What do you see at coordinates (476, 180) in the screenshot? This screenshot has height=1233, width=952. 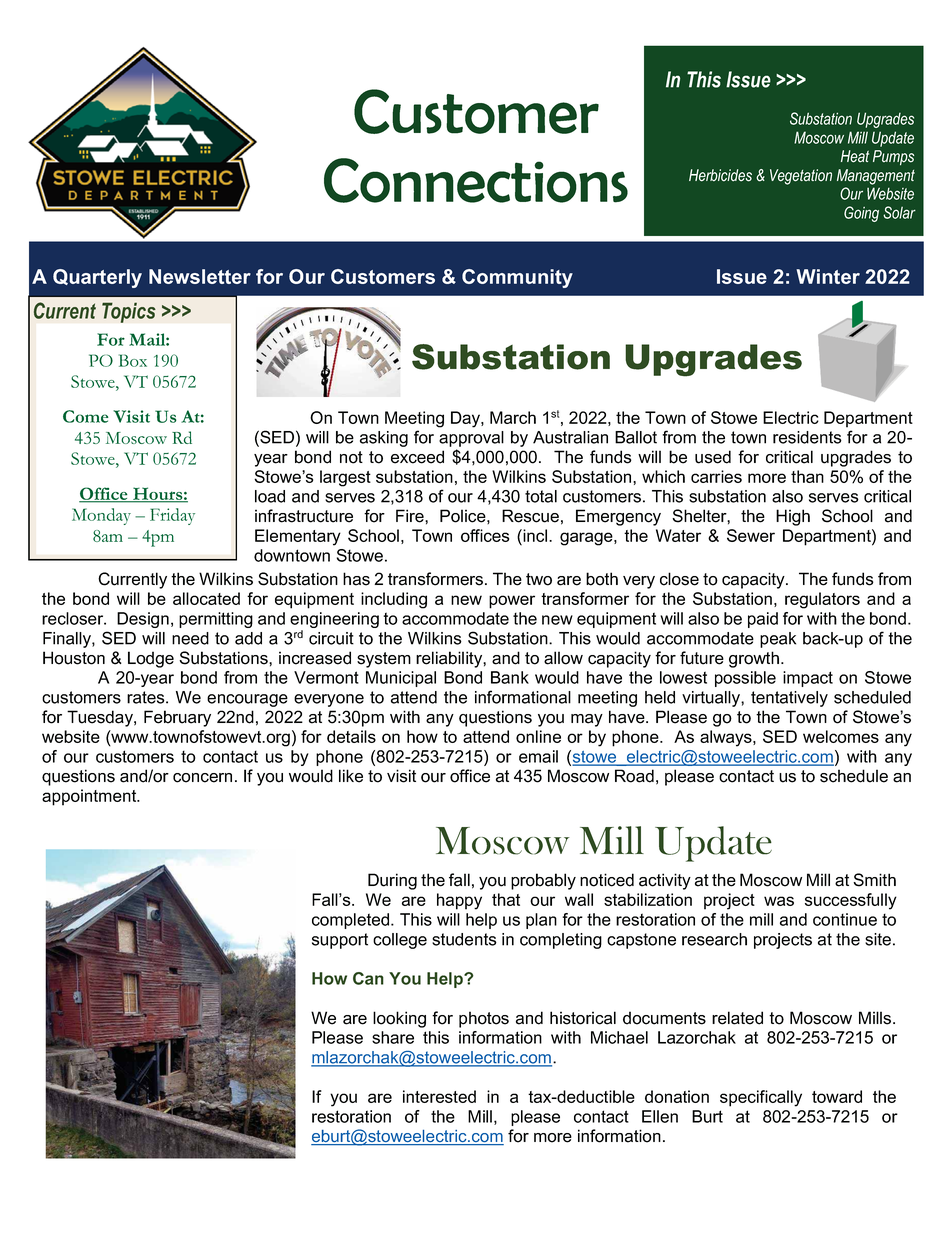 I see `Connections` at bounding box center [476, 180].
